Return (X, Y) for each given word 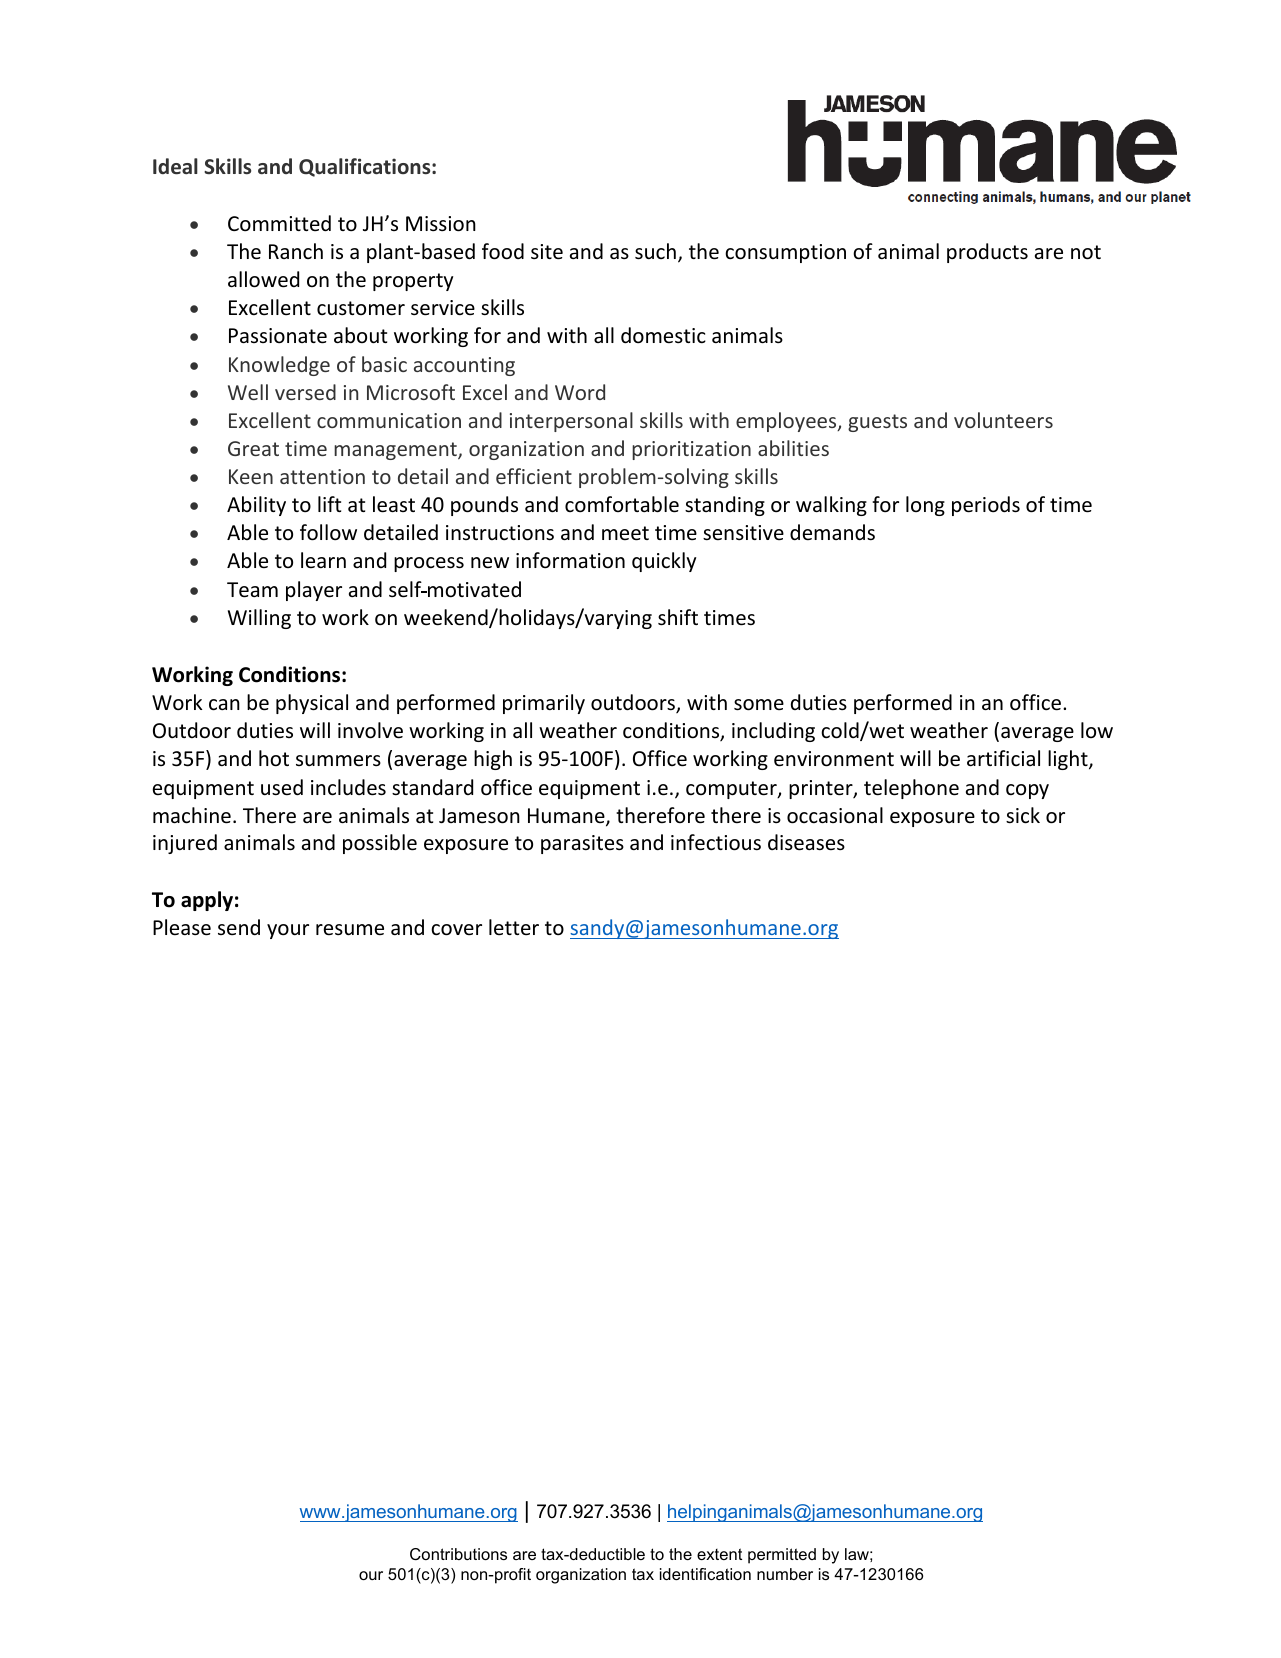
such (655, 251)
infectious (716, 842)
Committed (279, 223)
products (987, 253)
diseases (806, 842)
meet (625, 533)
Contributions (458, 1554)
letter (514, 927)
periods (986, 506)
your (288, 931)
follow (328, 532)
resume (350, 930)
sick (1023, 815)
